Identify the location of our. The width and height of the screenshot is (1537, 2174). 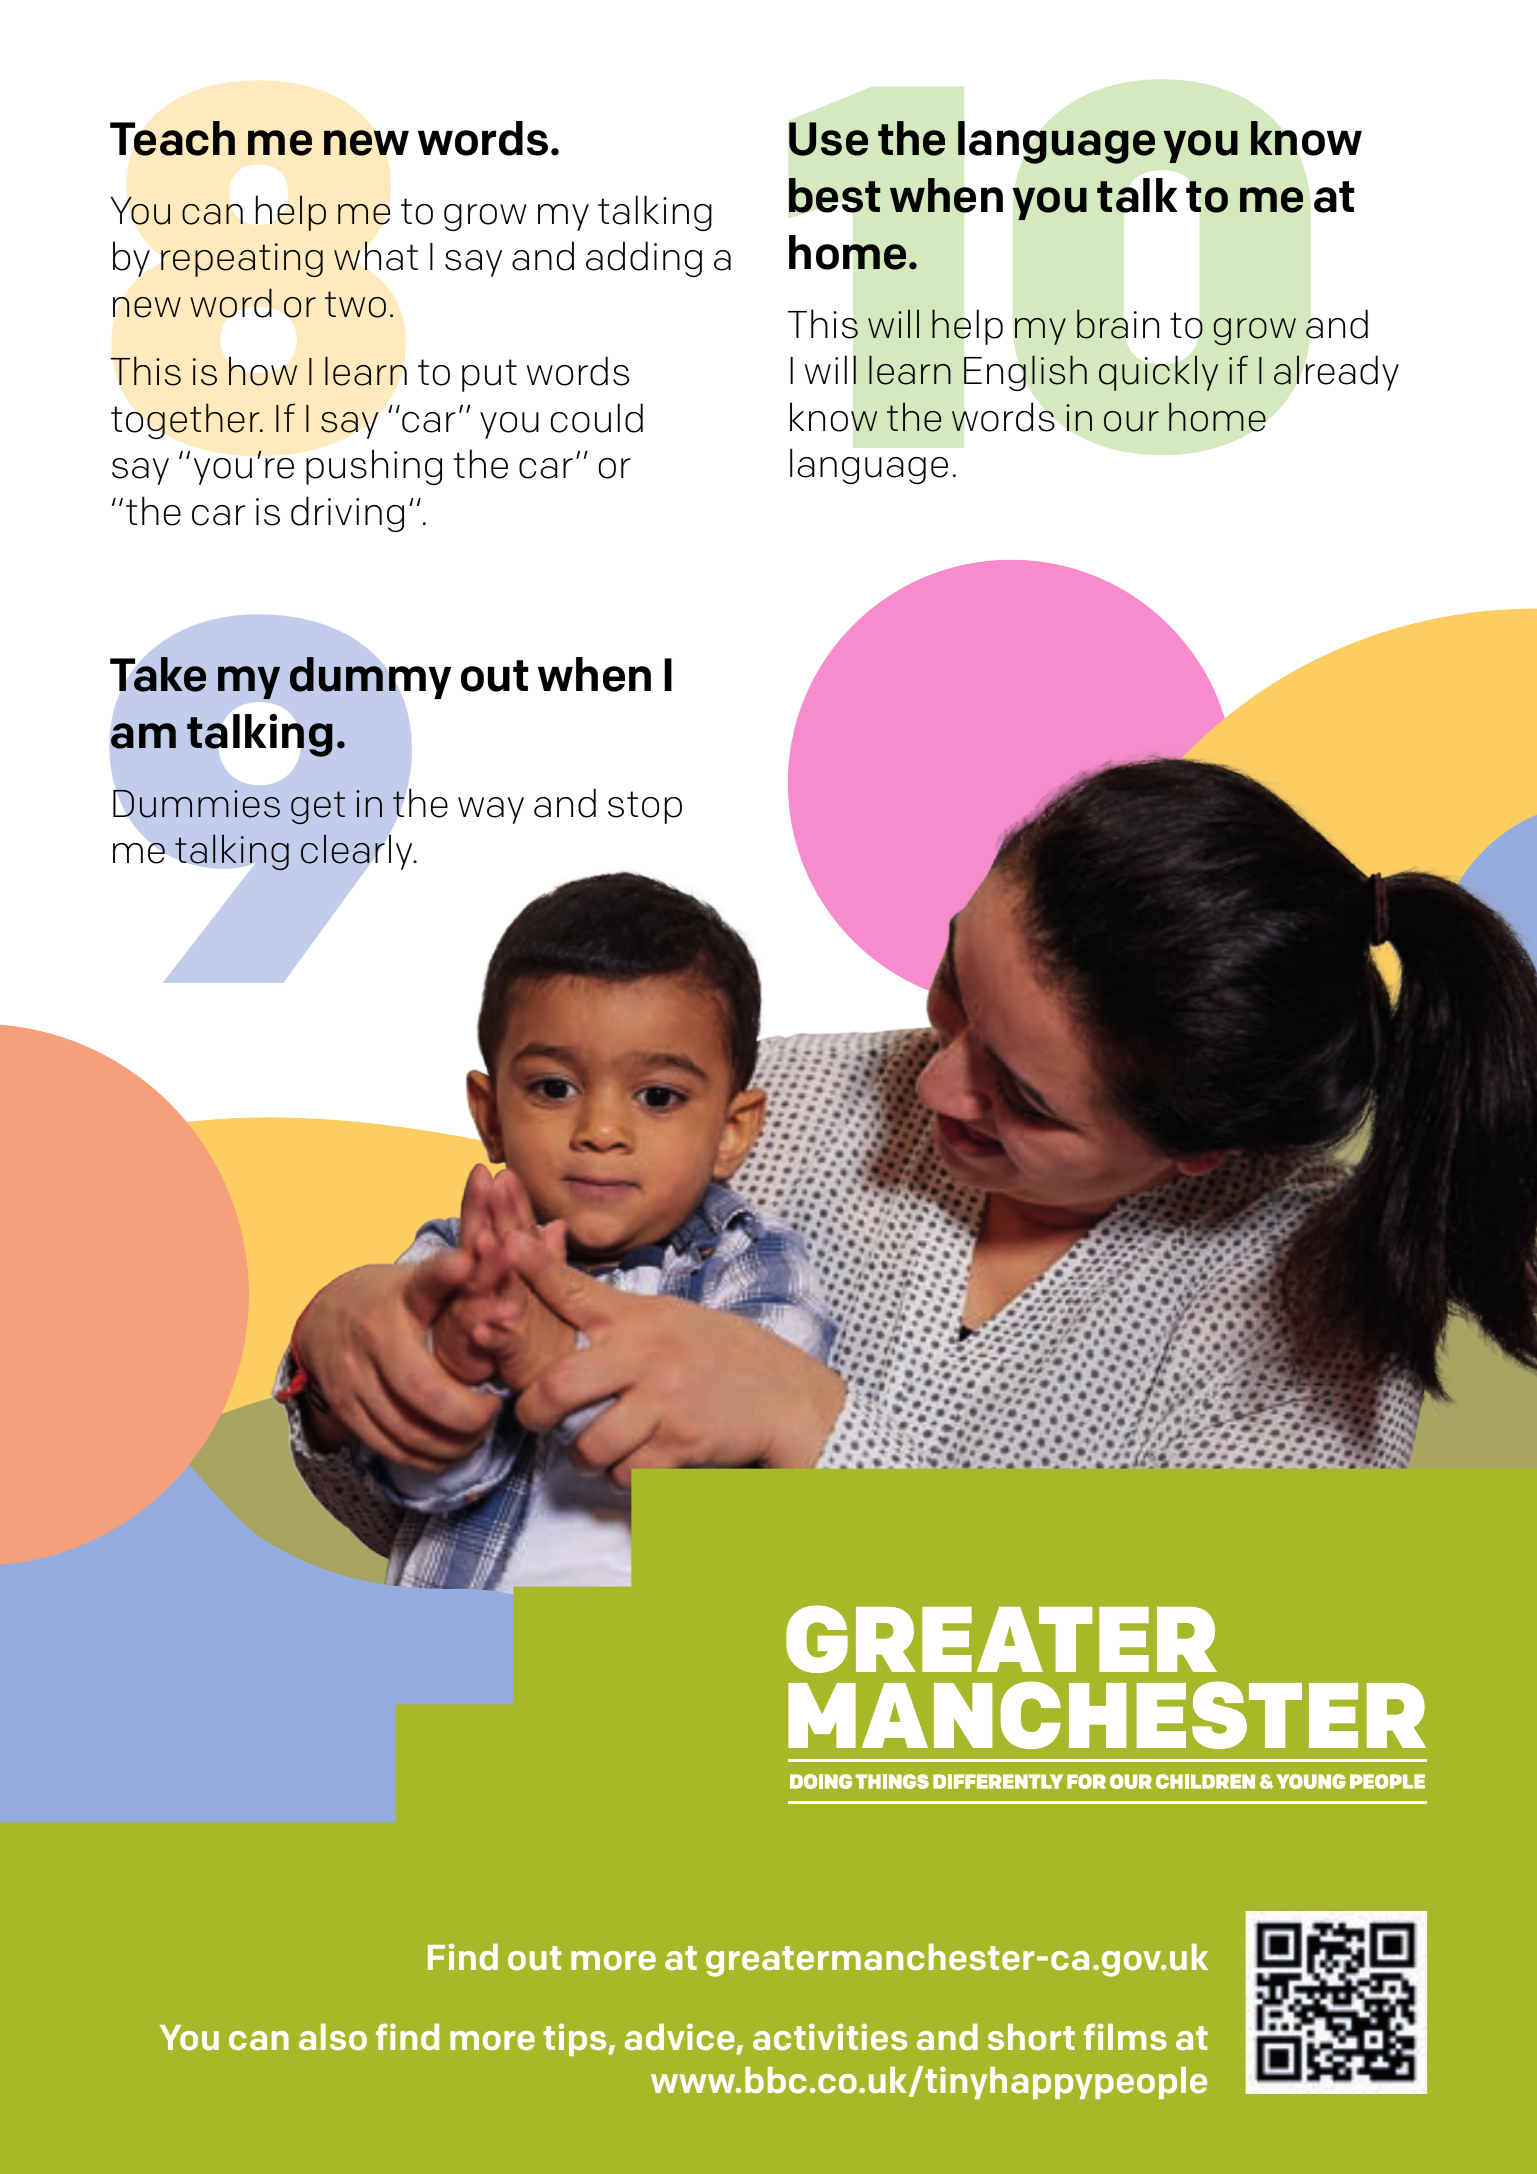
(1131, 421).
